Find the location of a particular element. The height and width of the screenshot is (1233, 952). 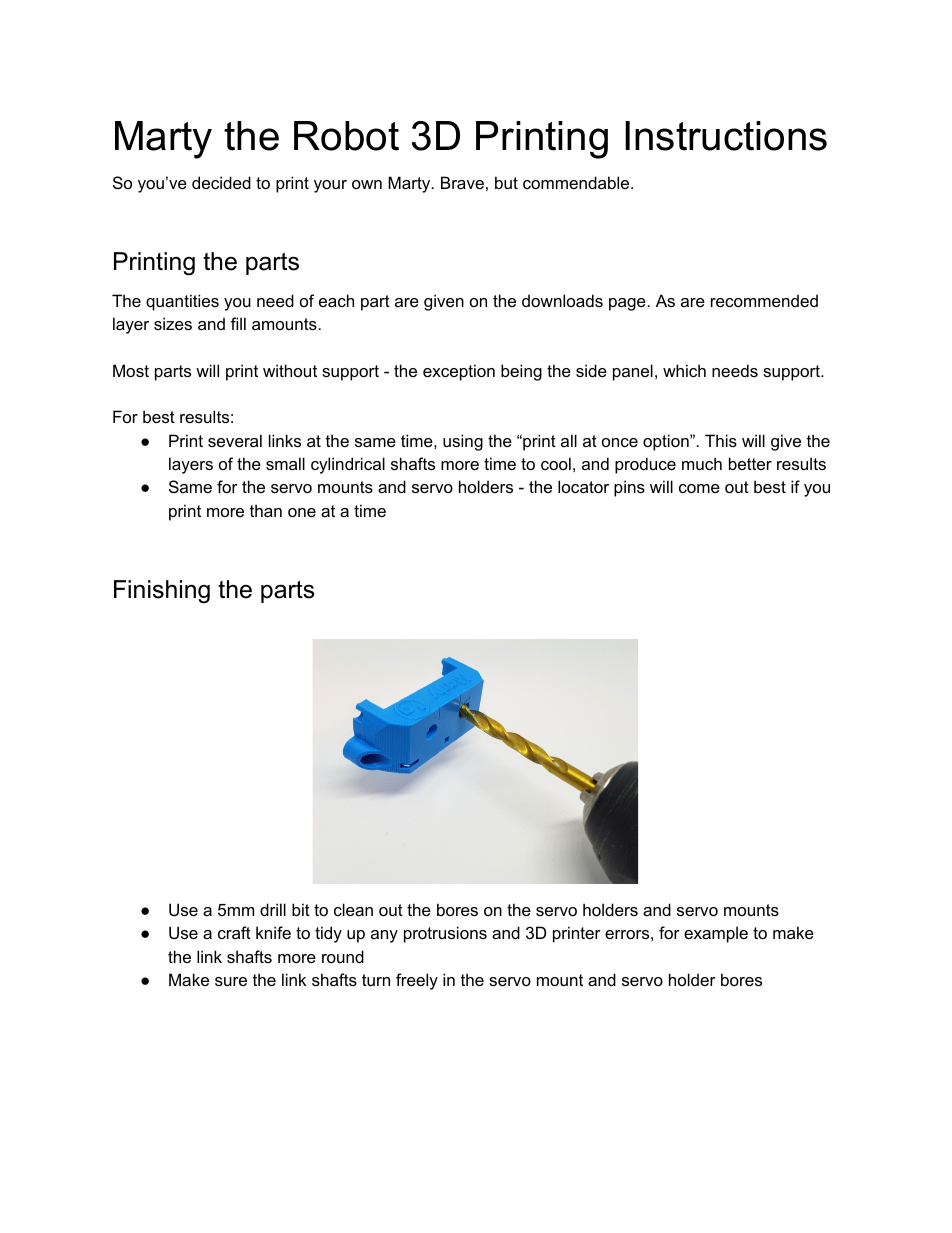

Finishing is located at coordinates (162, 592).
